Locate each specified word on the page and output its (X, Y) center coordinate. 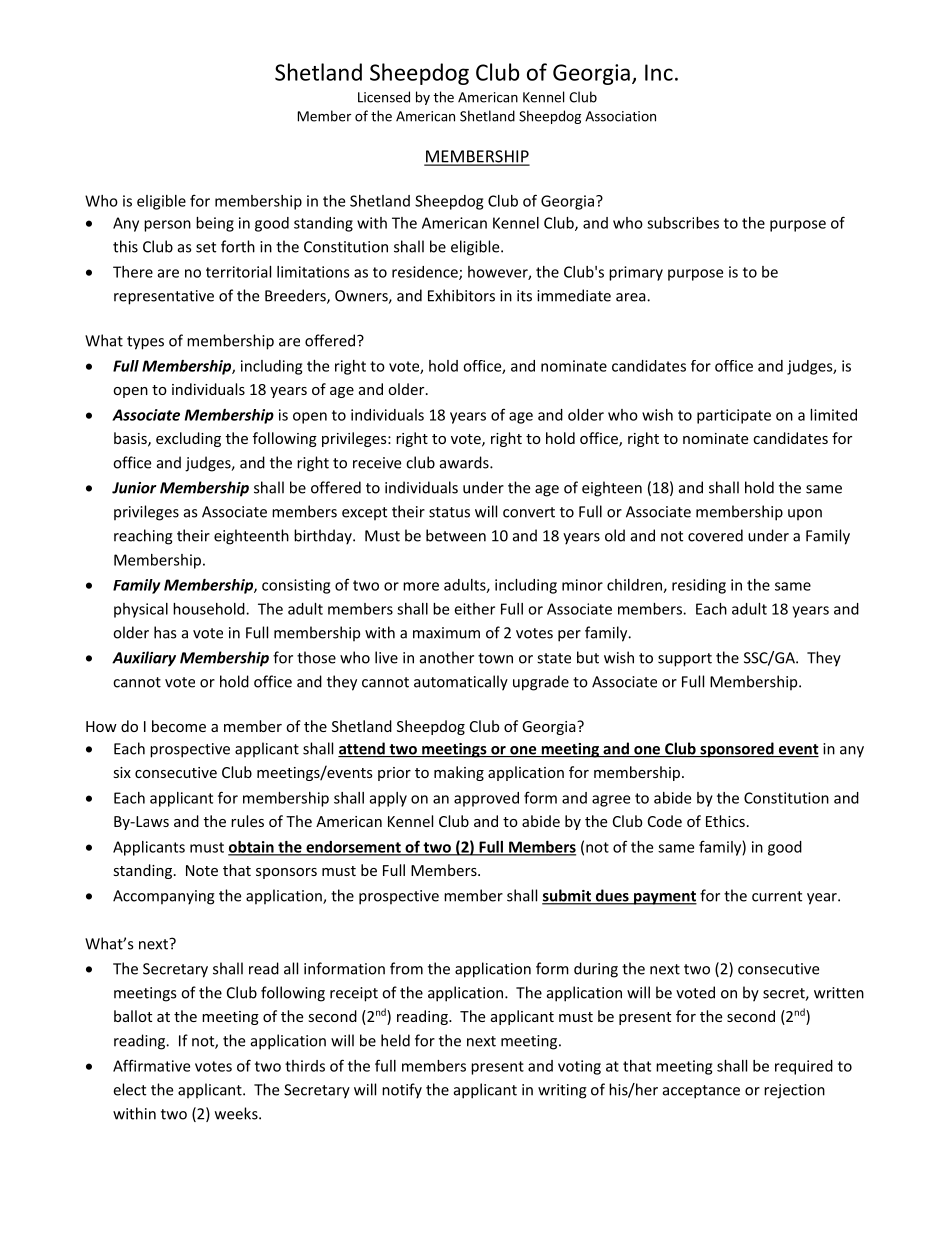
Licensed (384, 97)
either (474, 609)
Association (620, 116)
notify (402, 1091)
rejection (794, 1091)
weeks (237, 1113)
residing (699, 586)
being (215, 224)
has (165, 632)
